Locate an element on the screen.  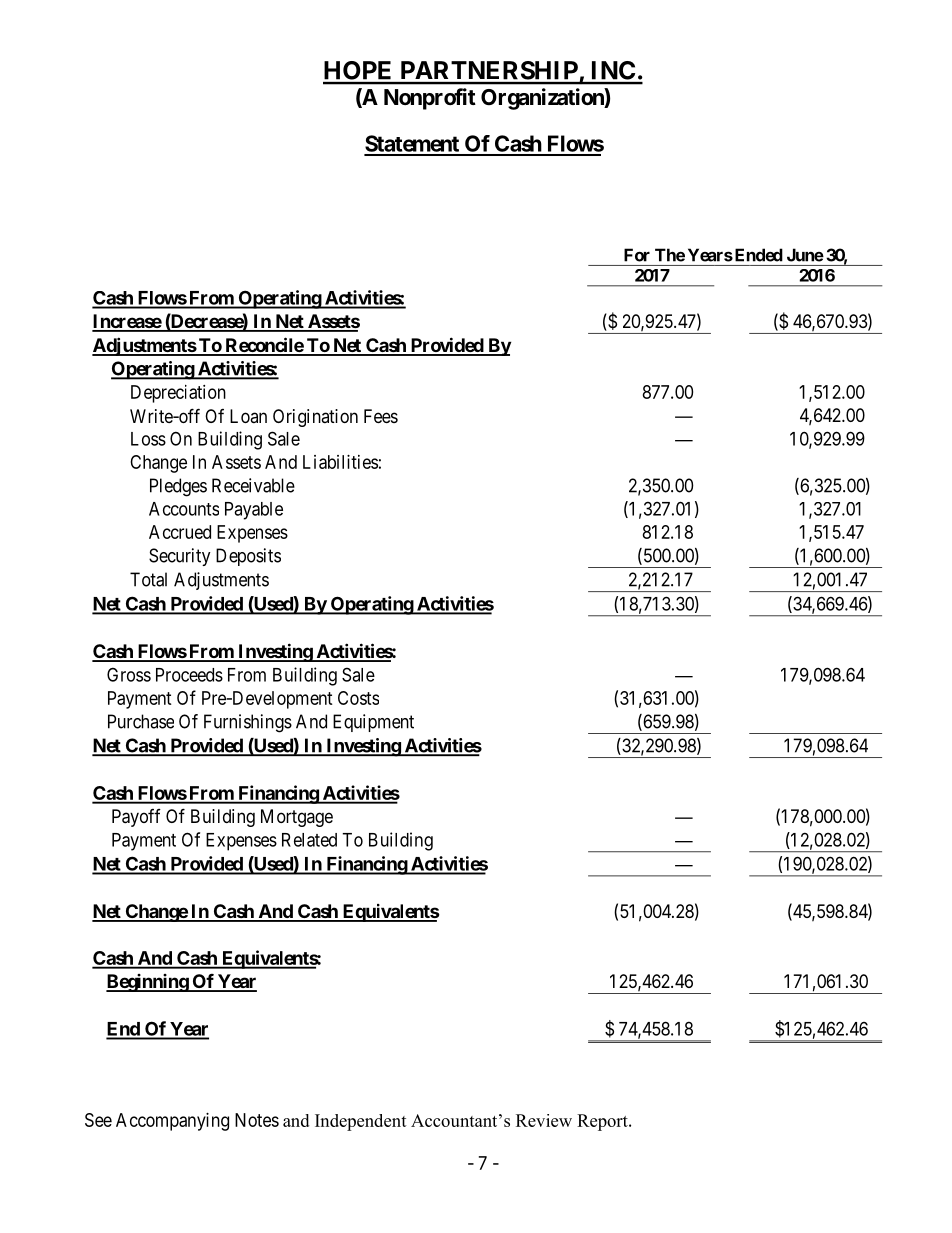
Equipment is located at coordinates (373, 723).
